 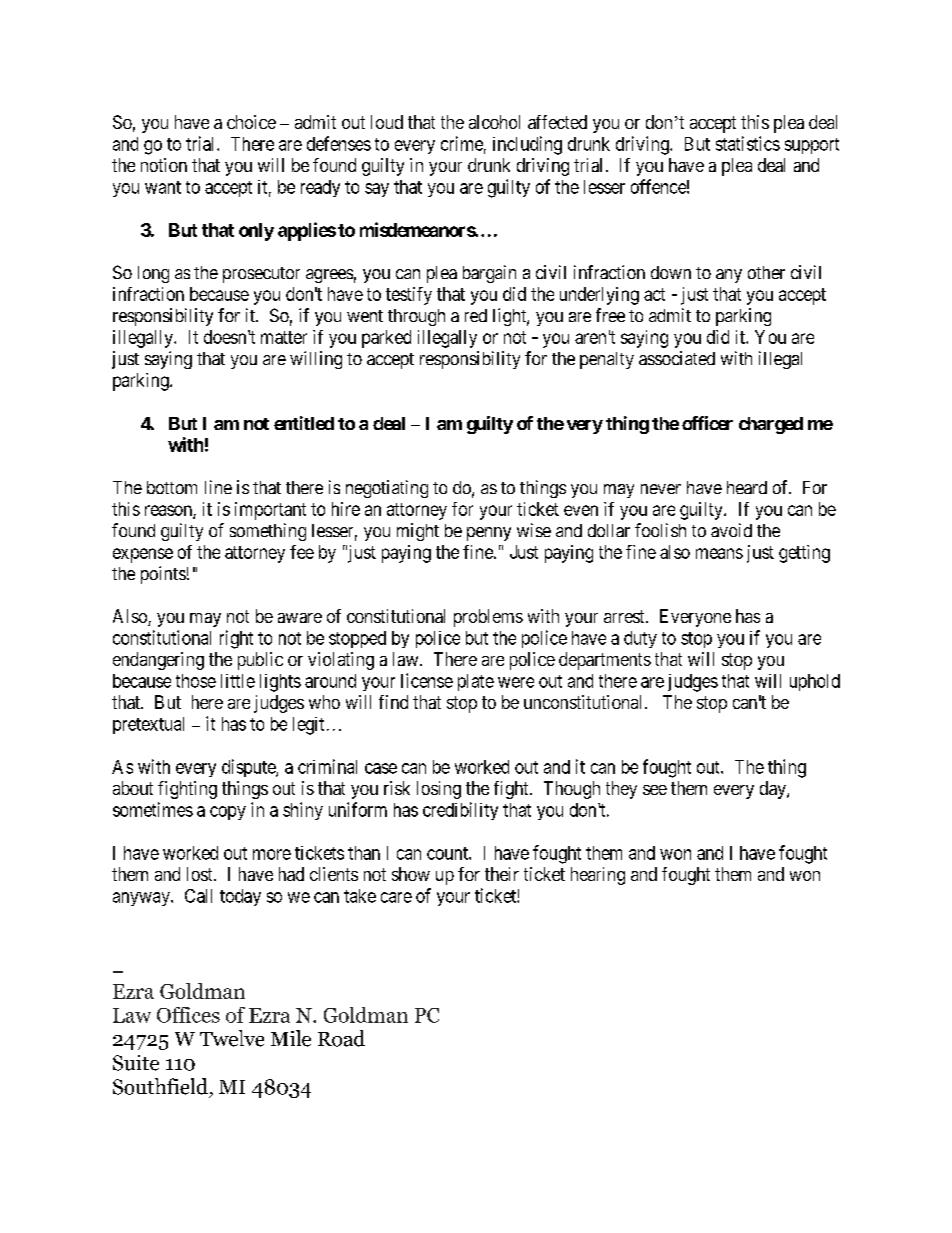 I want to click on Road, so click(x=341, y=1038).
